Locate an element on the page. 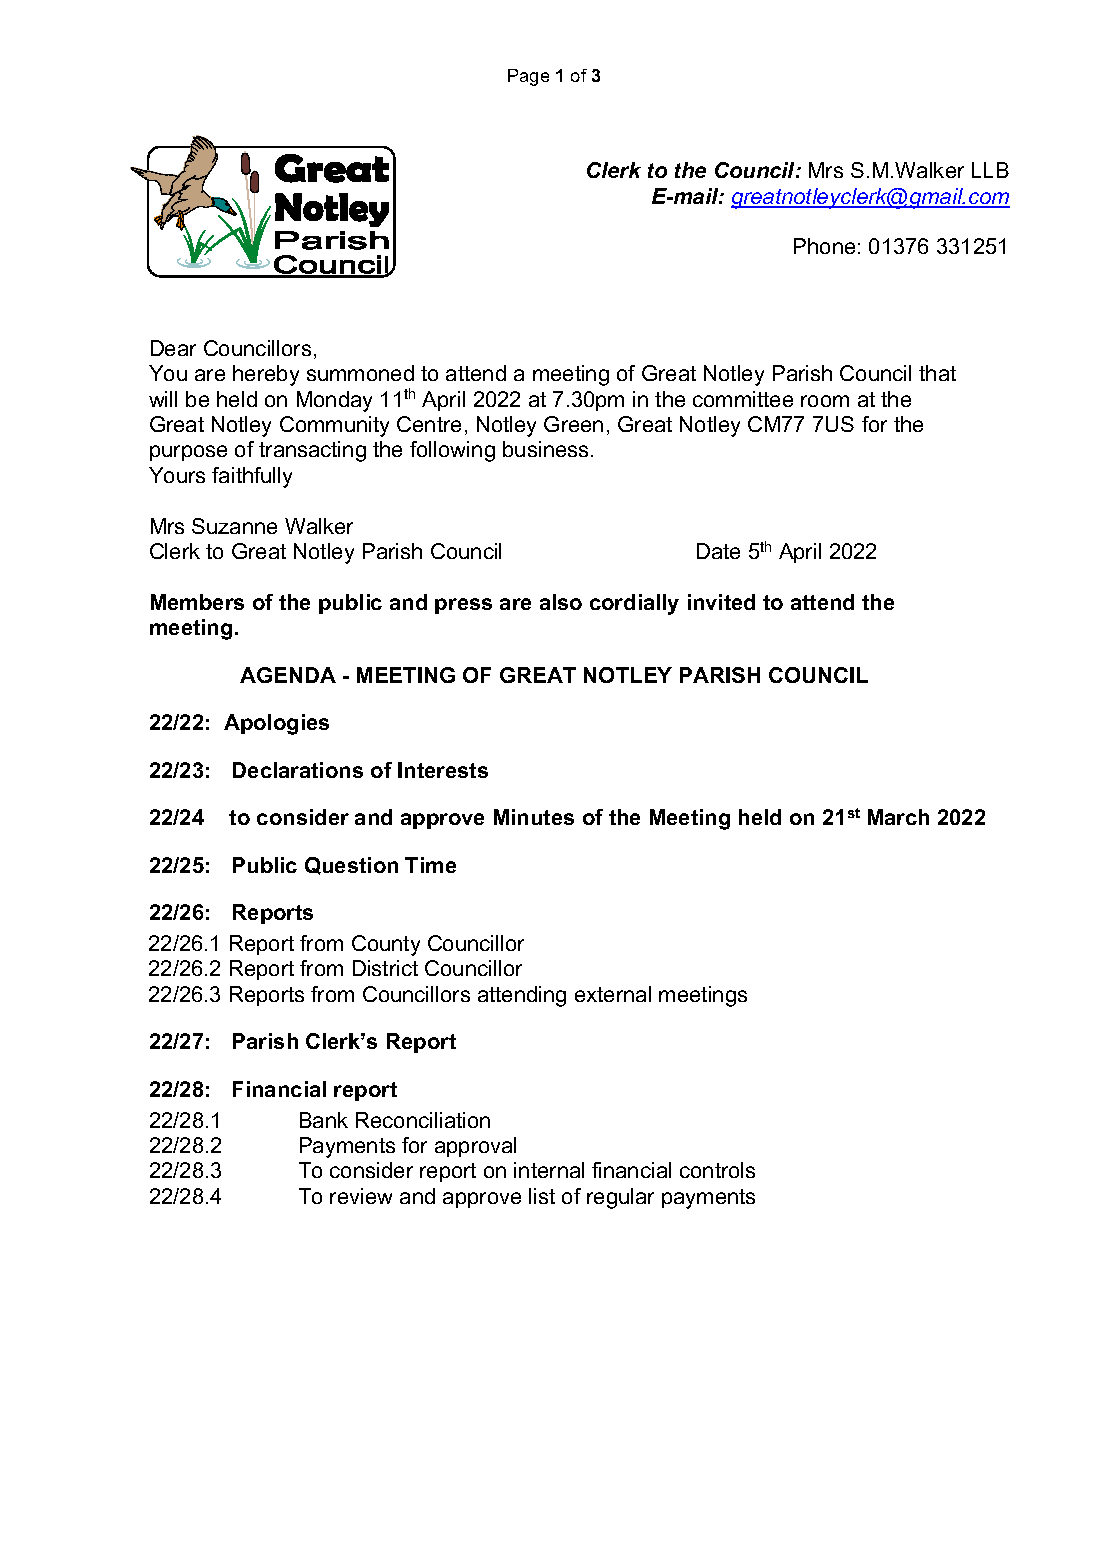 This page has width=1095, height=1549. AGENDA is located at coordinates (288, 675).
